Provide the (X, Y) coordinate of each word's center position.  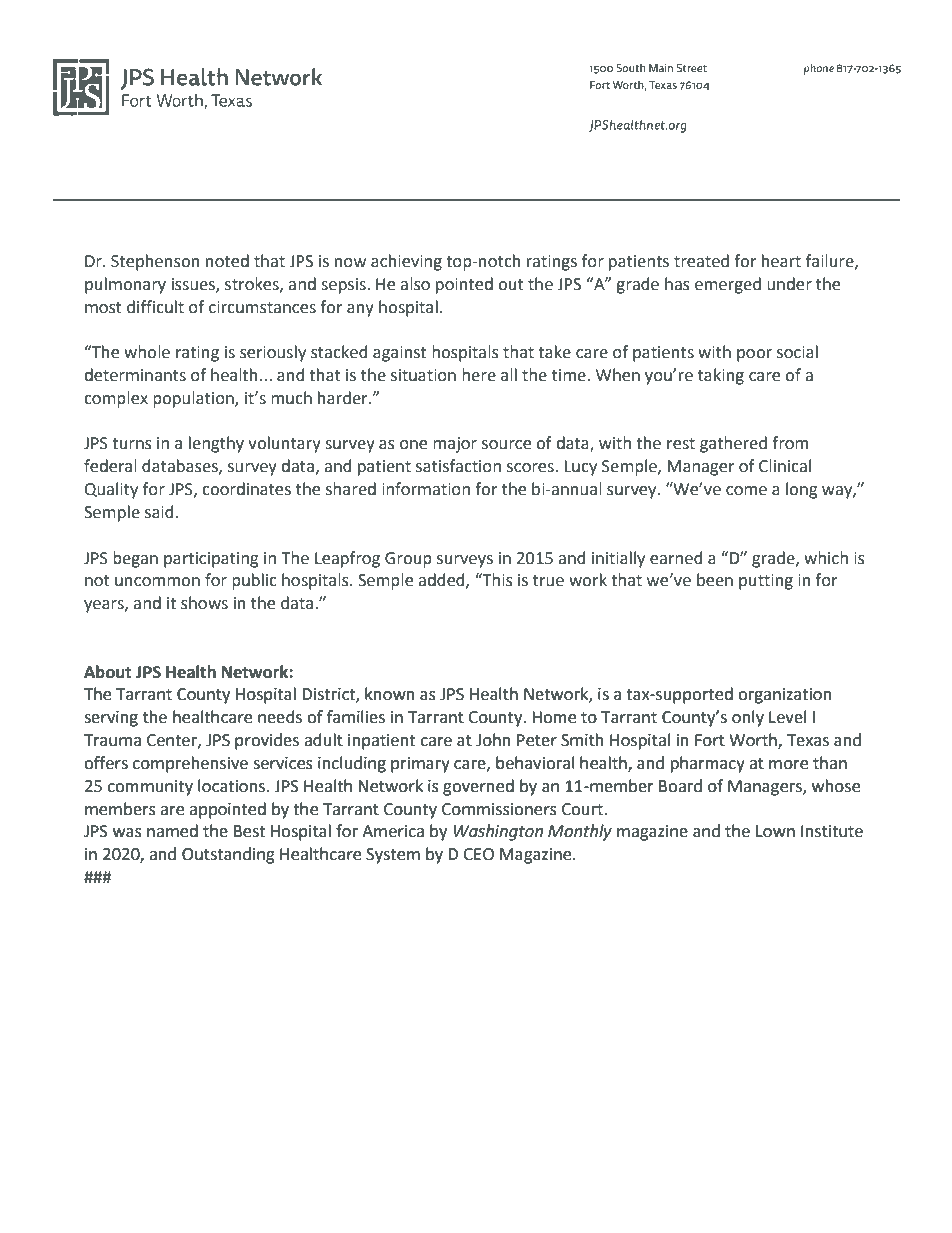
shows (204, 603)
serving (111, 719)
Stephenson (155, 262)
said (159, 512)
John (493, 740)
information (426, 489)
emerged (728, 285)
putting (766, 582)
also (415, 284)
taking (721, 376)
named (172, 831)
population (194, 399)
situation (423, 375)
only (748, 718)
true (548, 581)
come (746, 491)
